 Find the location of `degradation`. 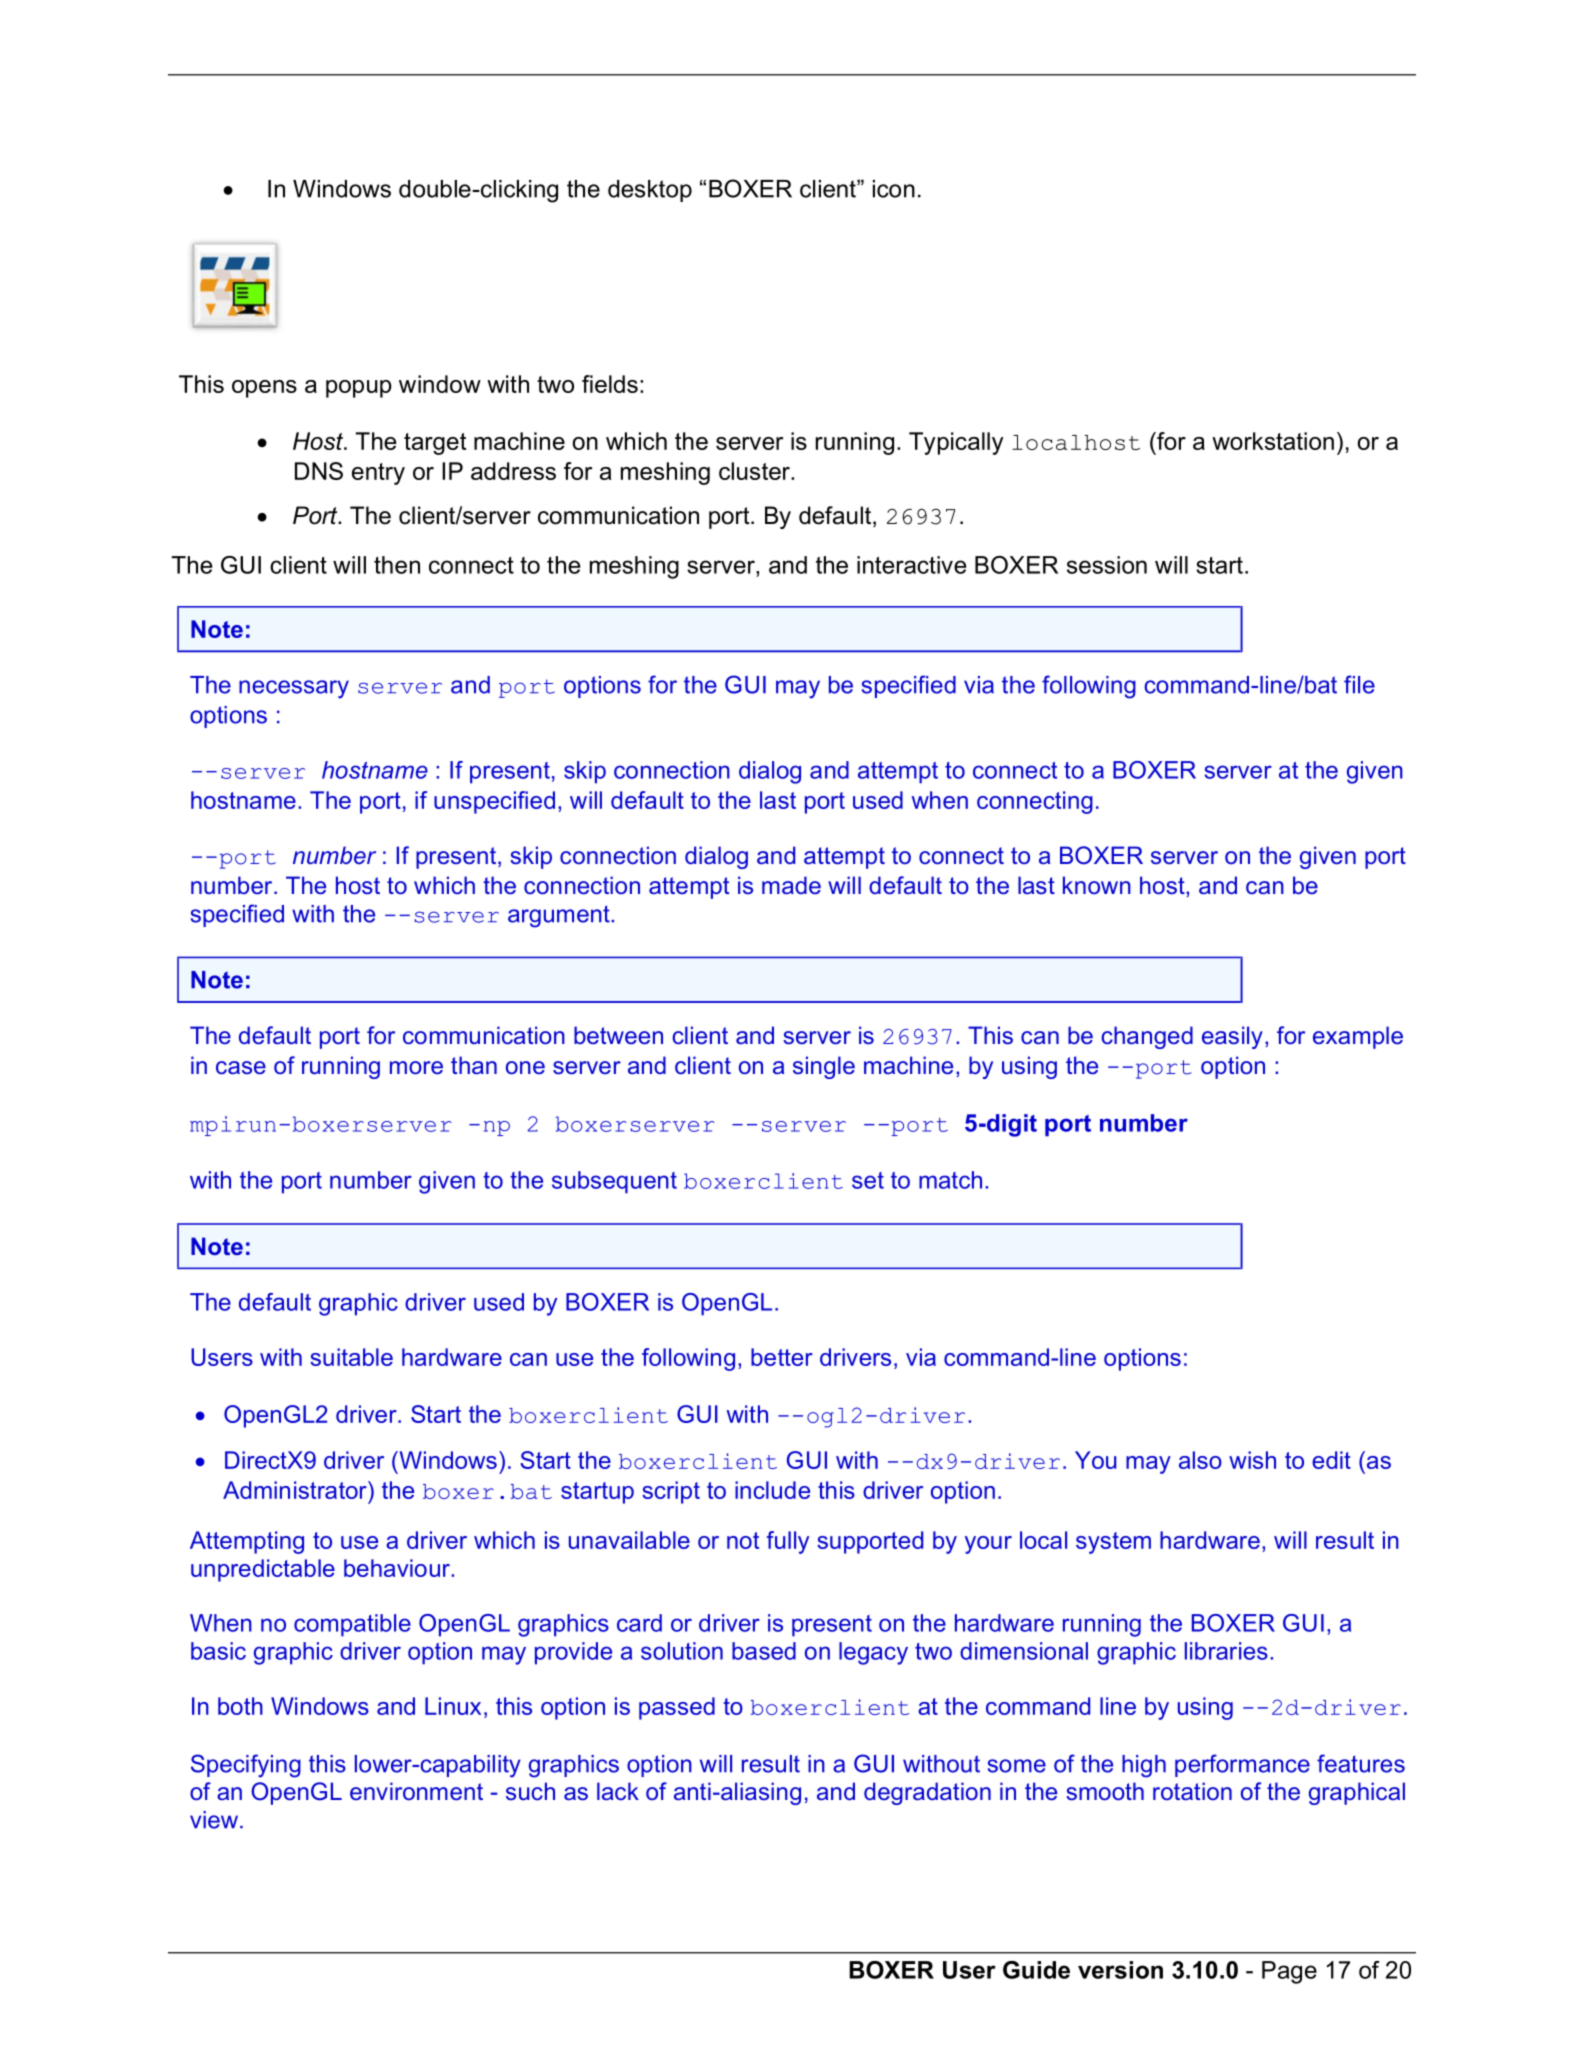

degradation is located at coordinates (927, 1793).
